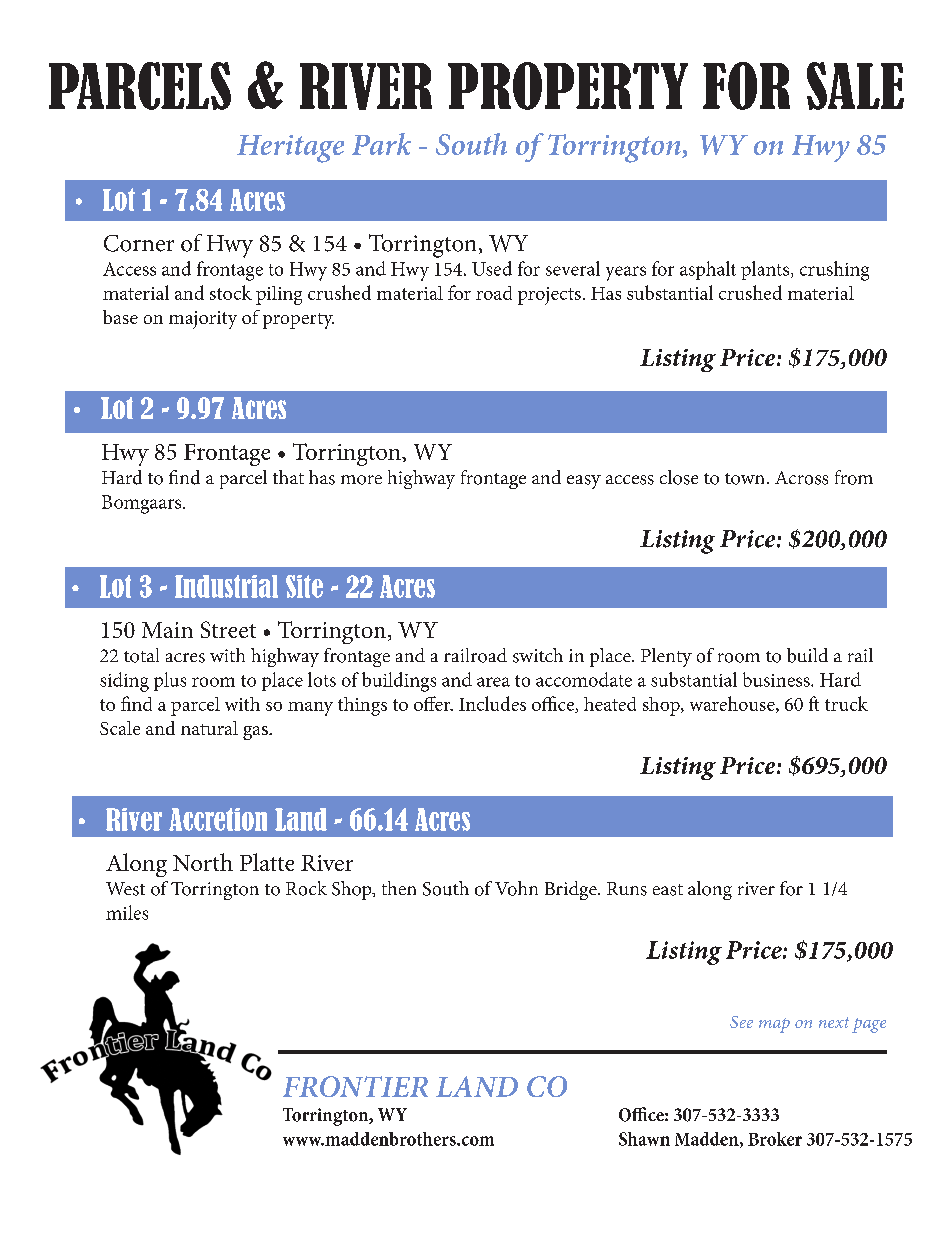 Image resolution: width=952 pixels, height=1233 pixels. I want to click on Bridge, so click(572, 890).
